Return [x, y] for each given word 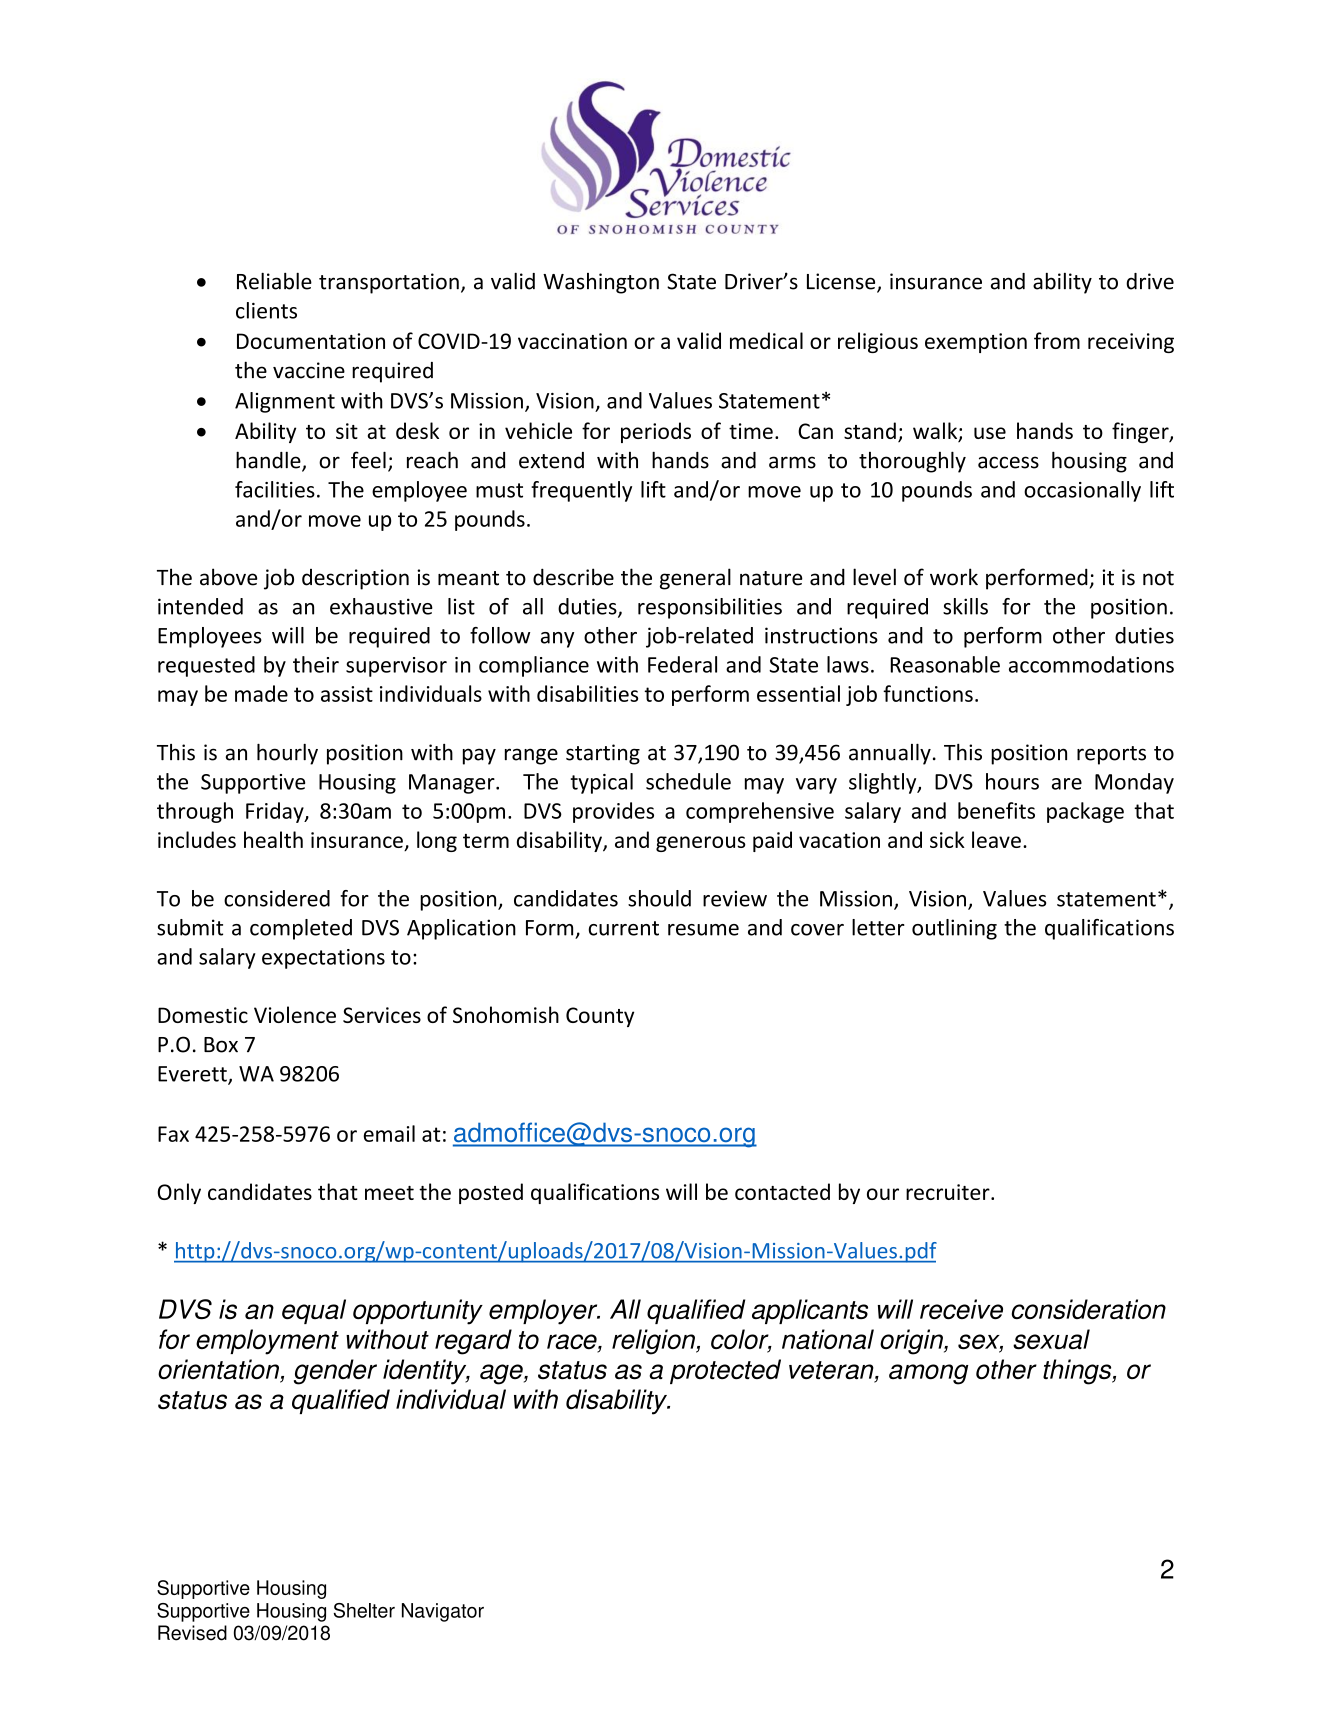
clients [266, 310]
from [1057, 340]
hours [1012, 781]
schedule [688, 781]
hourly [287, 754]
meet [389, 1193]
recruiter [949, 1192]
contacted [782, 1191]
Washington [601, 283]
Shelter [364, 1610]
